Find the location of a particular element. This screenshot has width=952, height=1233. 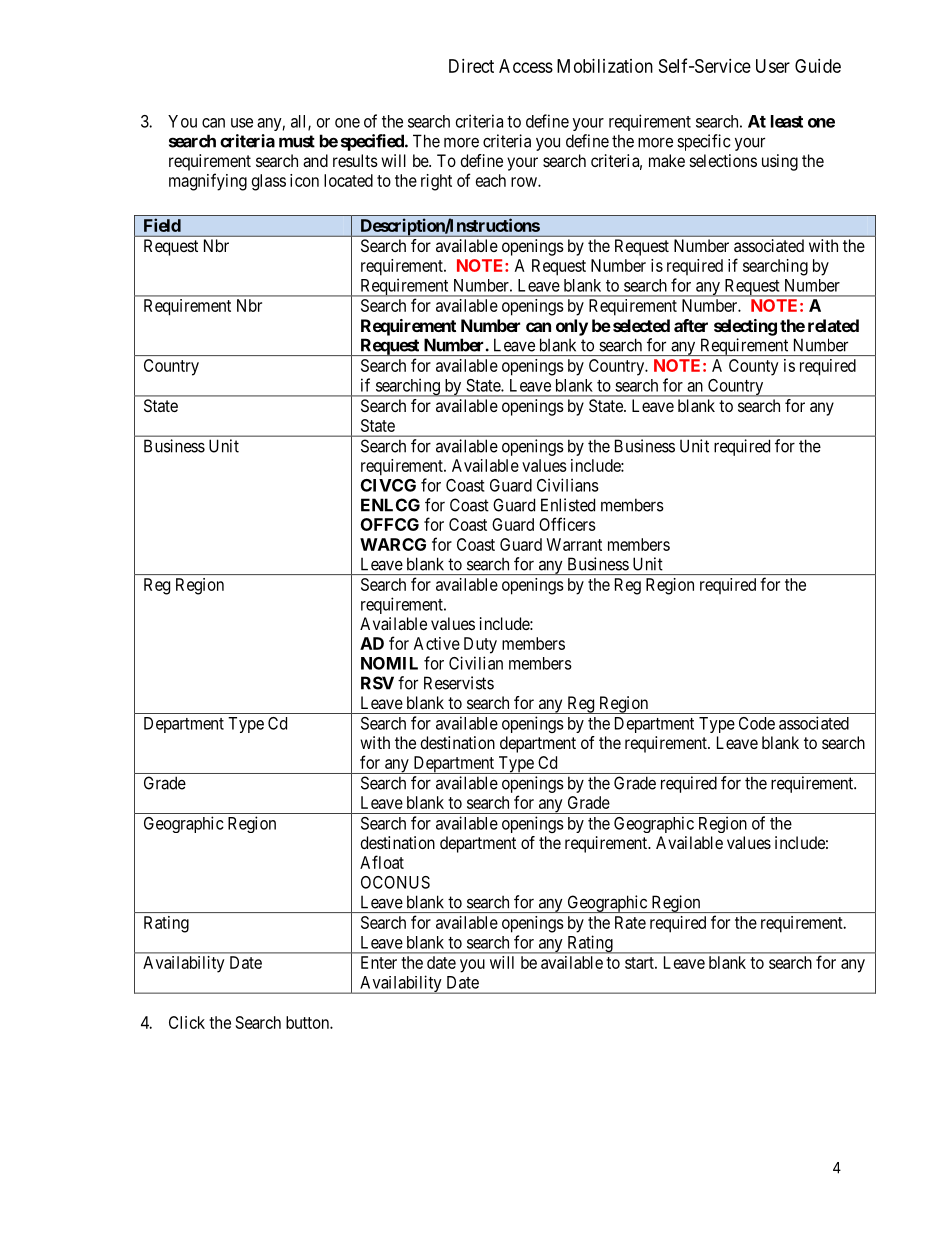

all is located at coordinates (300, 122).
